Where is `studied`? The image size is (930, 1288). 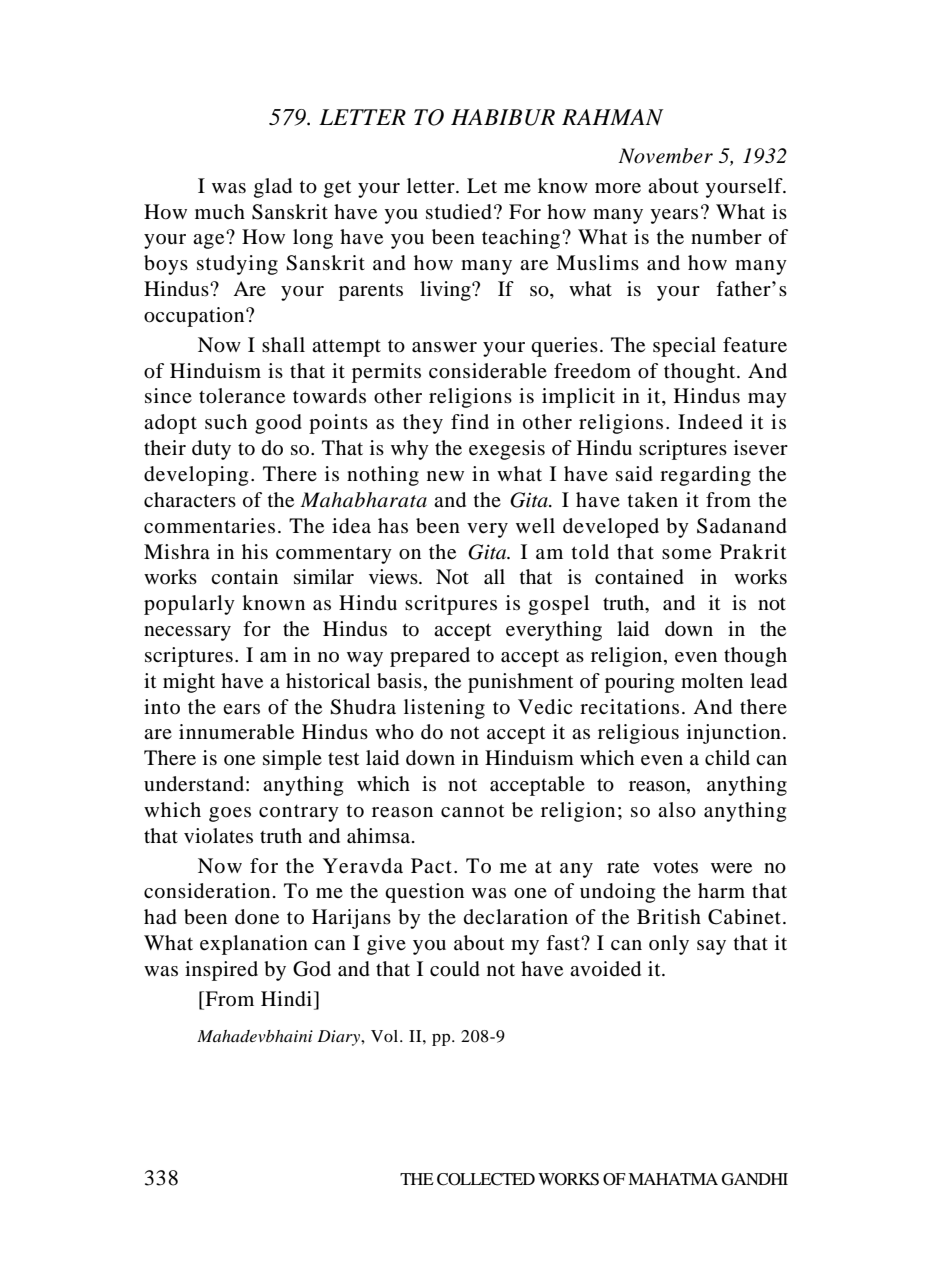
studied is located at coordinates (459, 212).
